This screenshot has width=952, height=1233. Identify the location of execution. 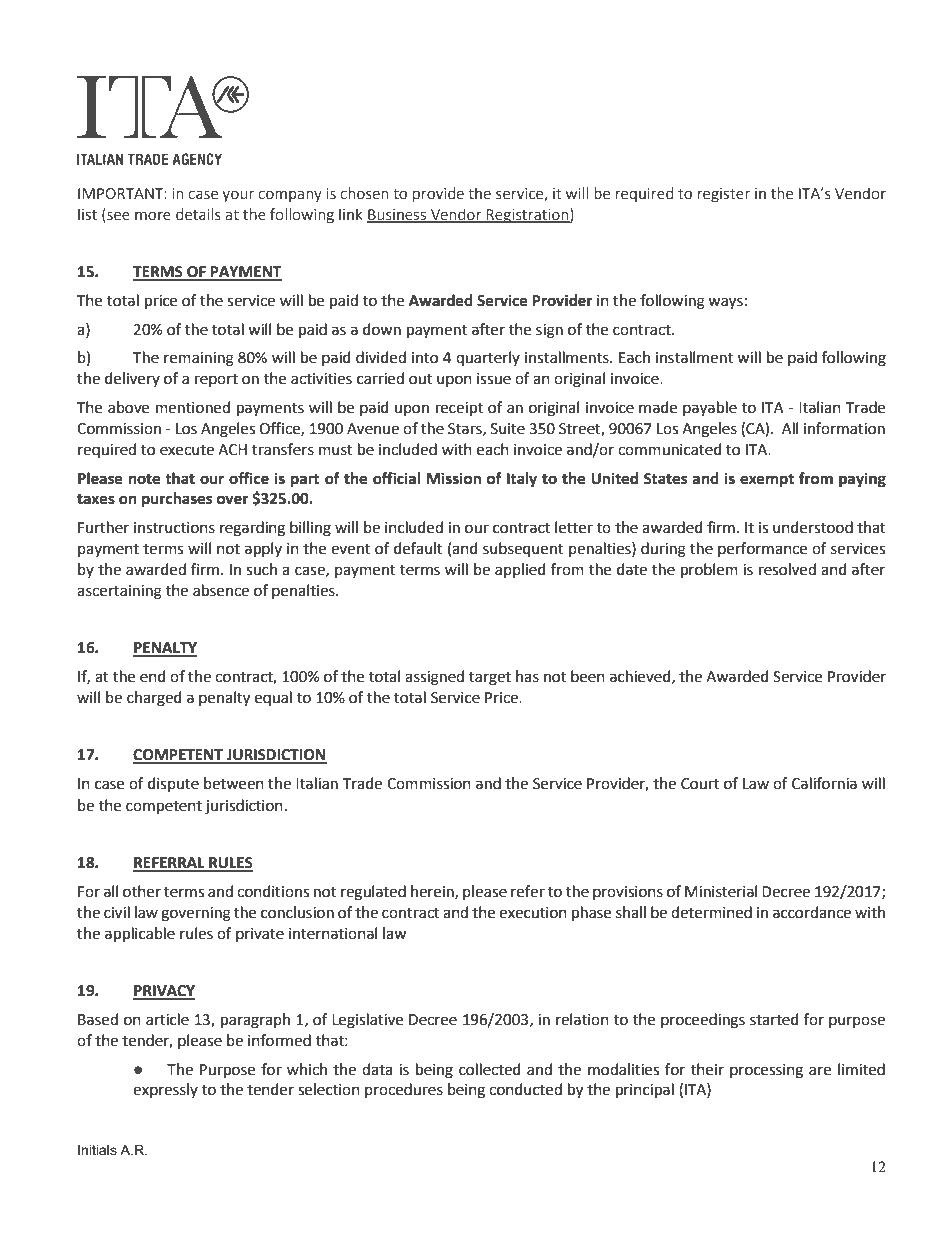
(533, 913).
